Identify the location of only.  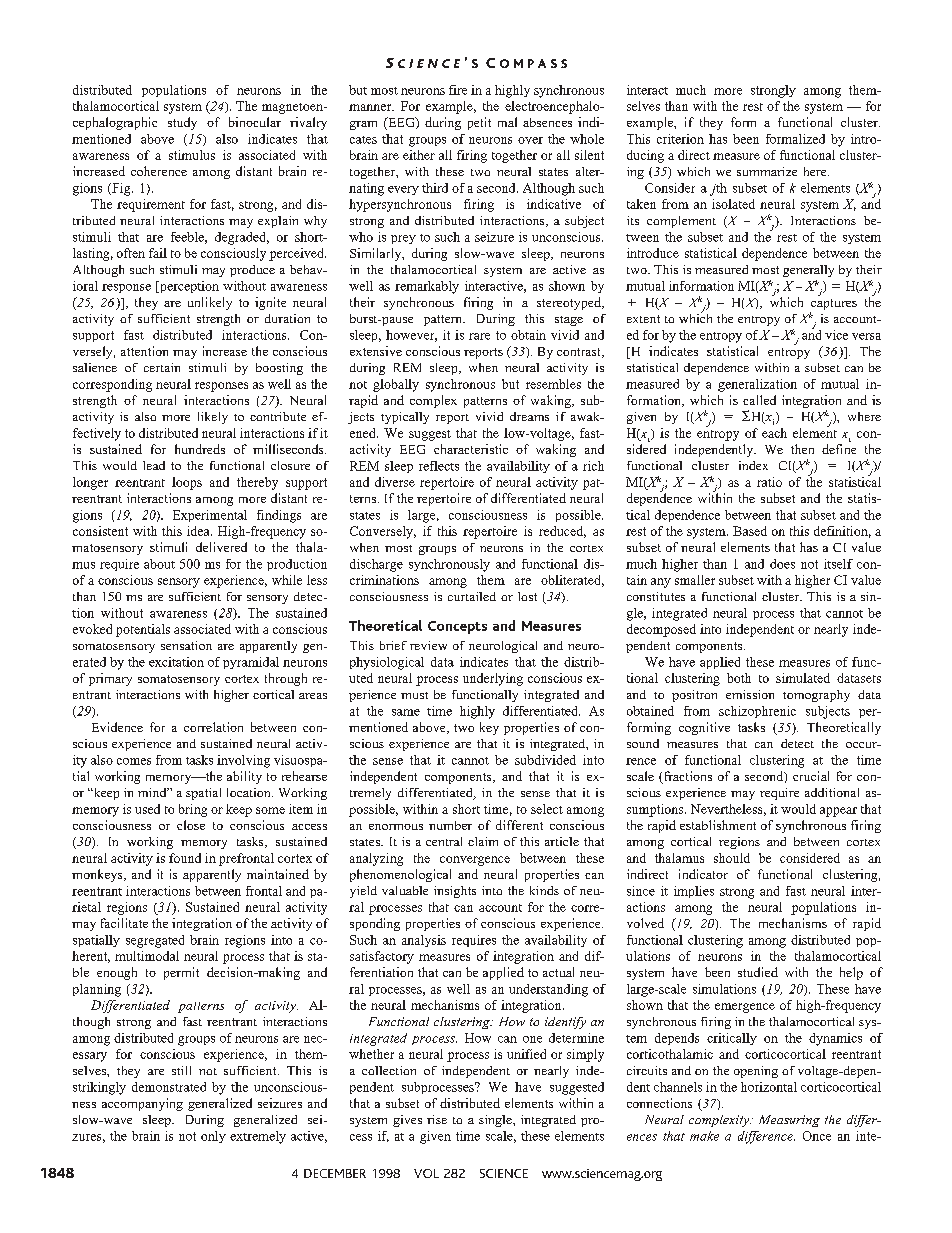
(213, 1137).
